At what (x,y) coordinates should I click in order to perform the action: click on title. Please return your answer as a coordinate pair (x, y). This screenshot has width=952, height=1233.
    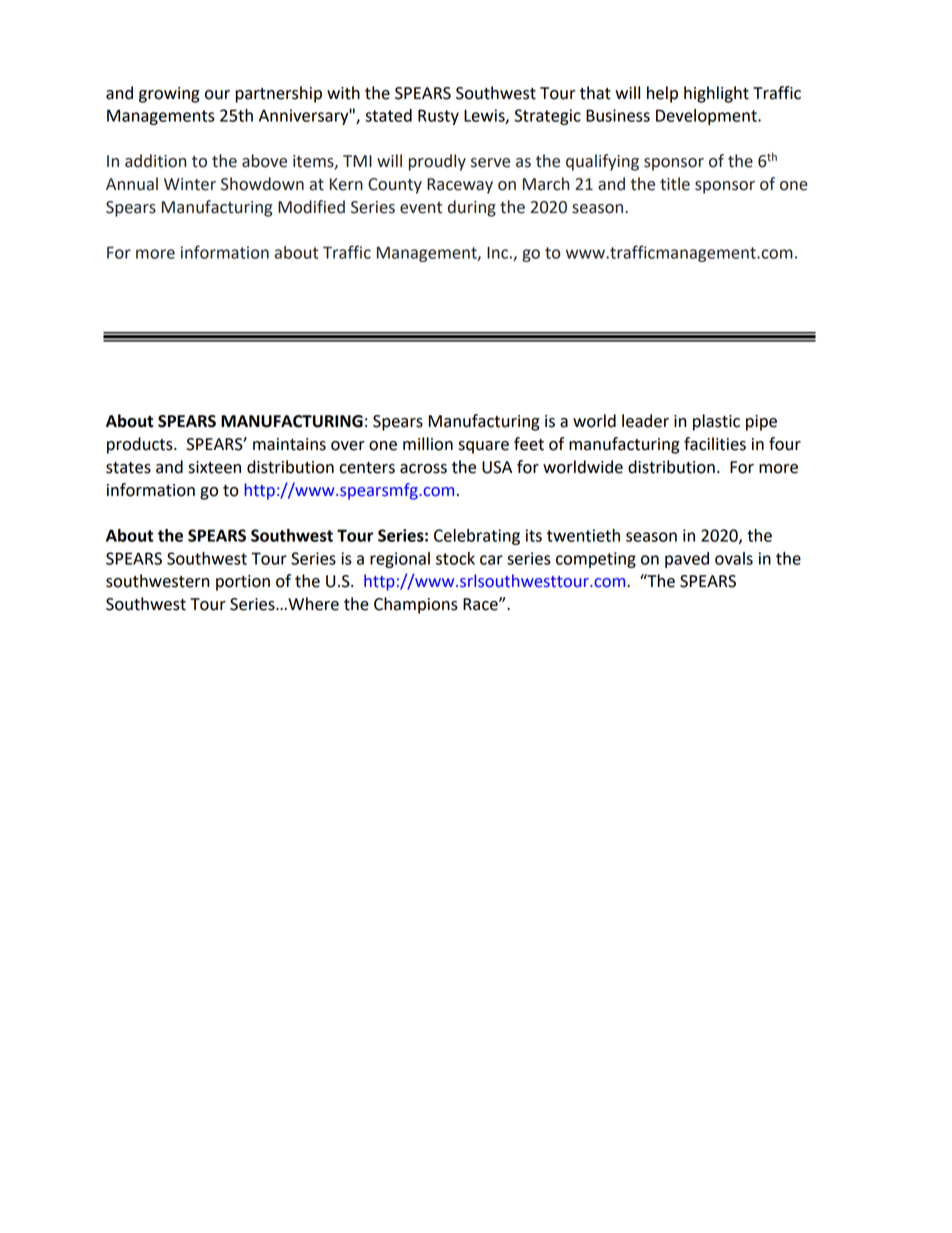
    Looking at the image, I should click on (675, 184).
